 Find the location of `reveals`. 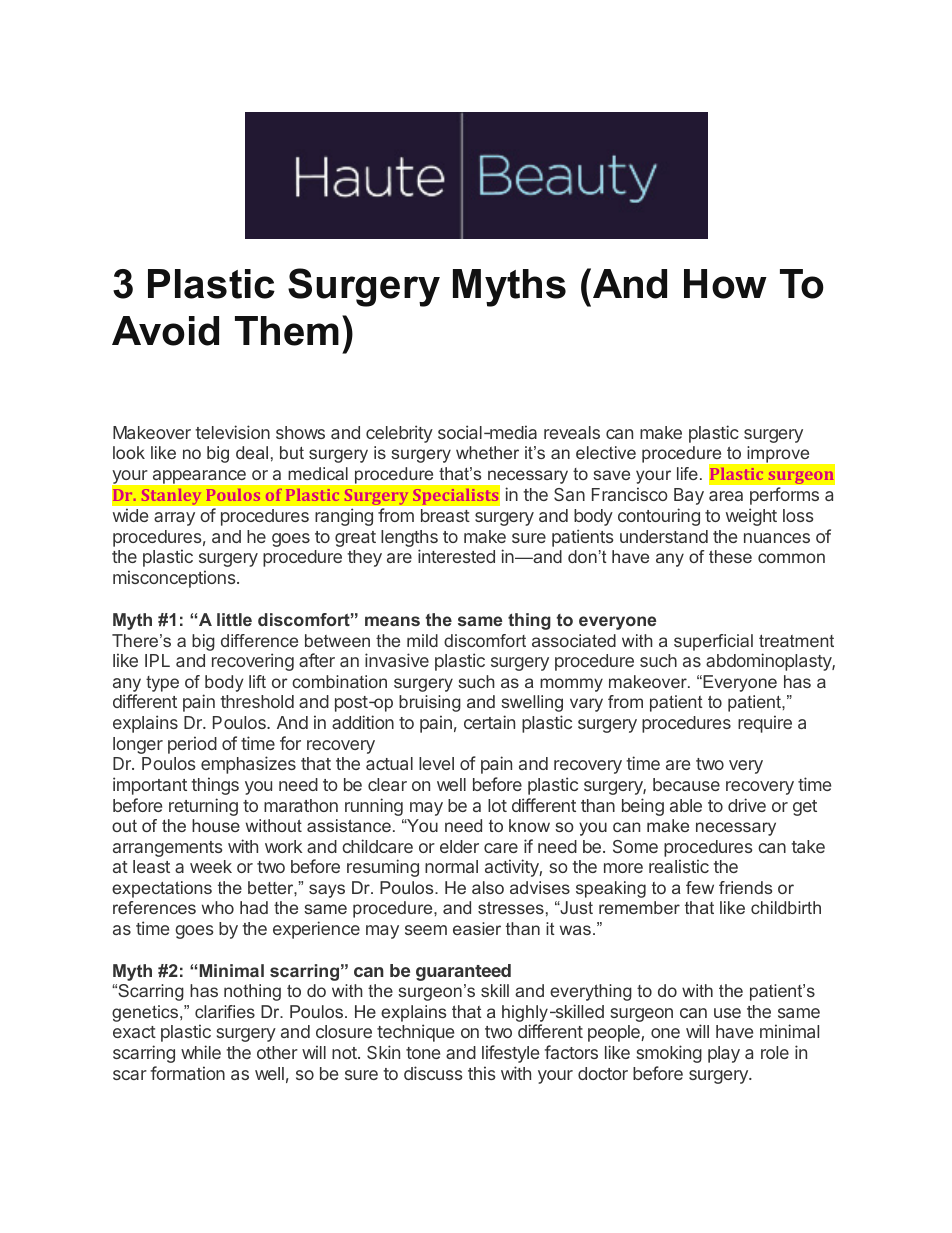

reveals is located at coordinates (572, 432).
